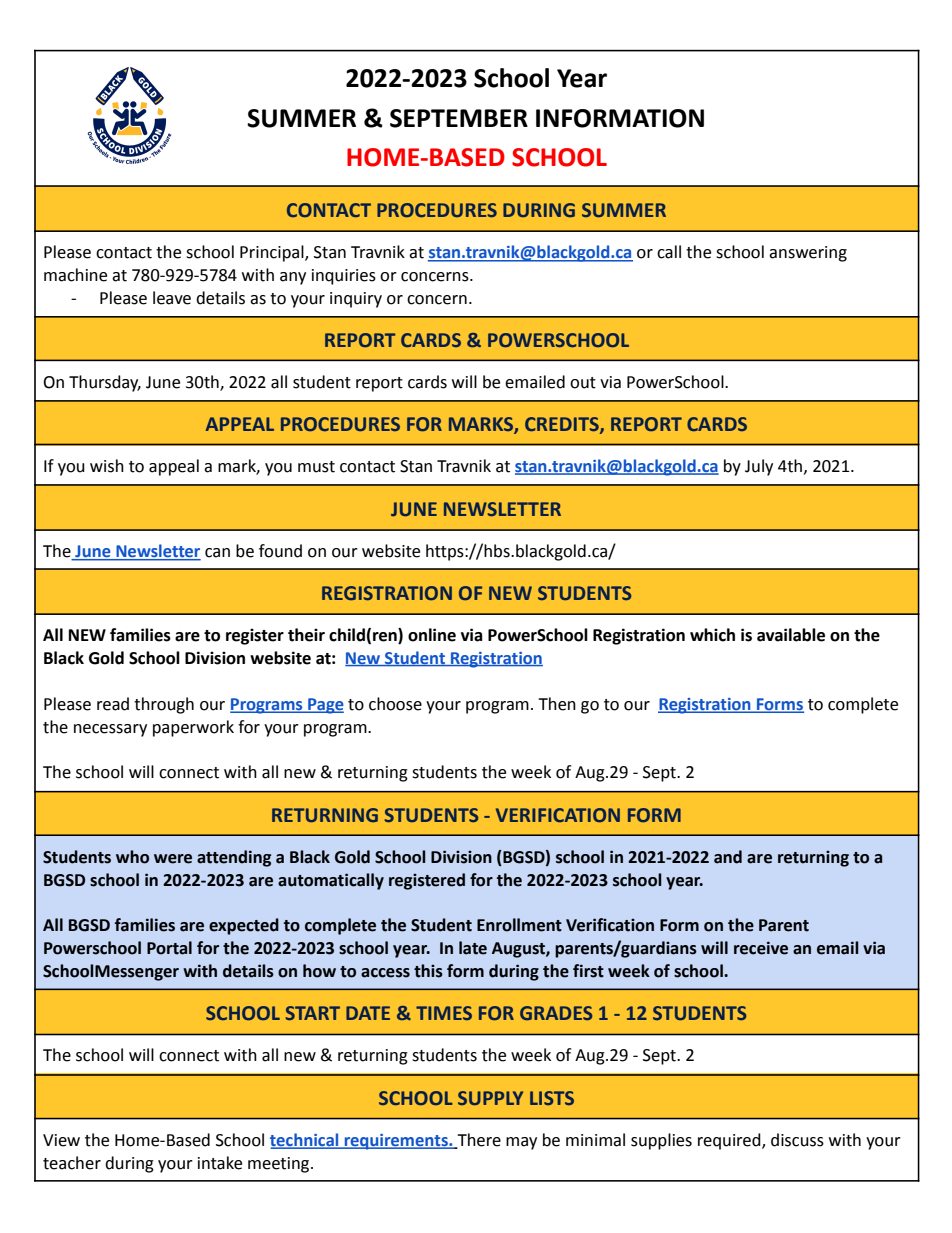  What do you see at coordinates (759, 467) in the page?
I see `July` at bounding box center [759, 467].
